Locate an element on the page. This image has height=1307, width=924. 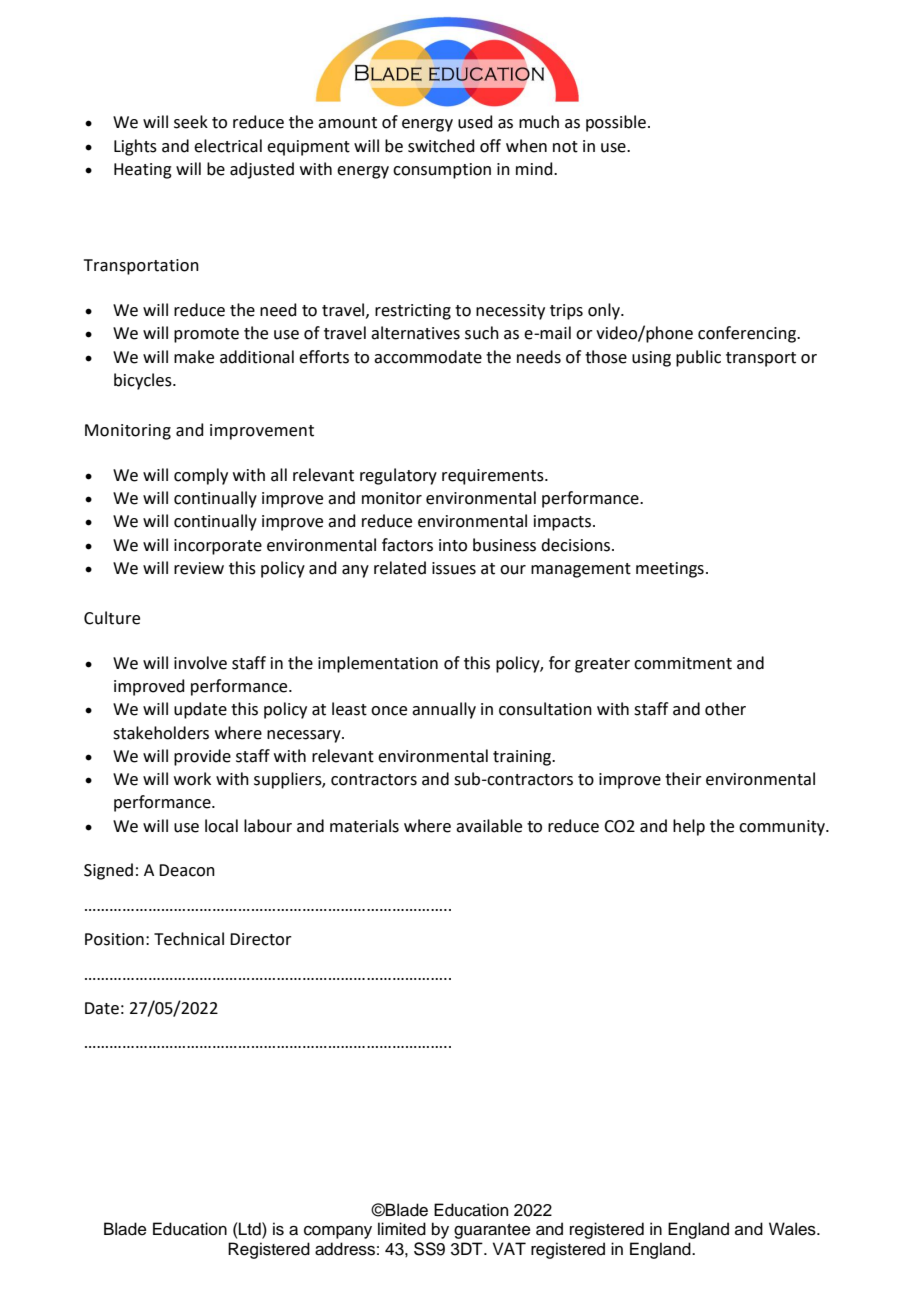
available is located at coordinates (489, 826).
